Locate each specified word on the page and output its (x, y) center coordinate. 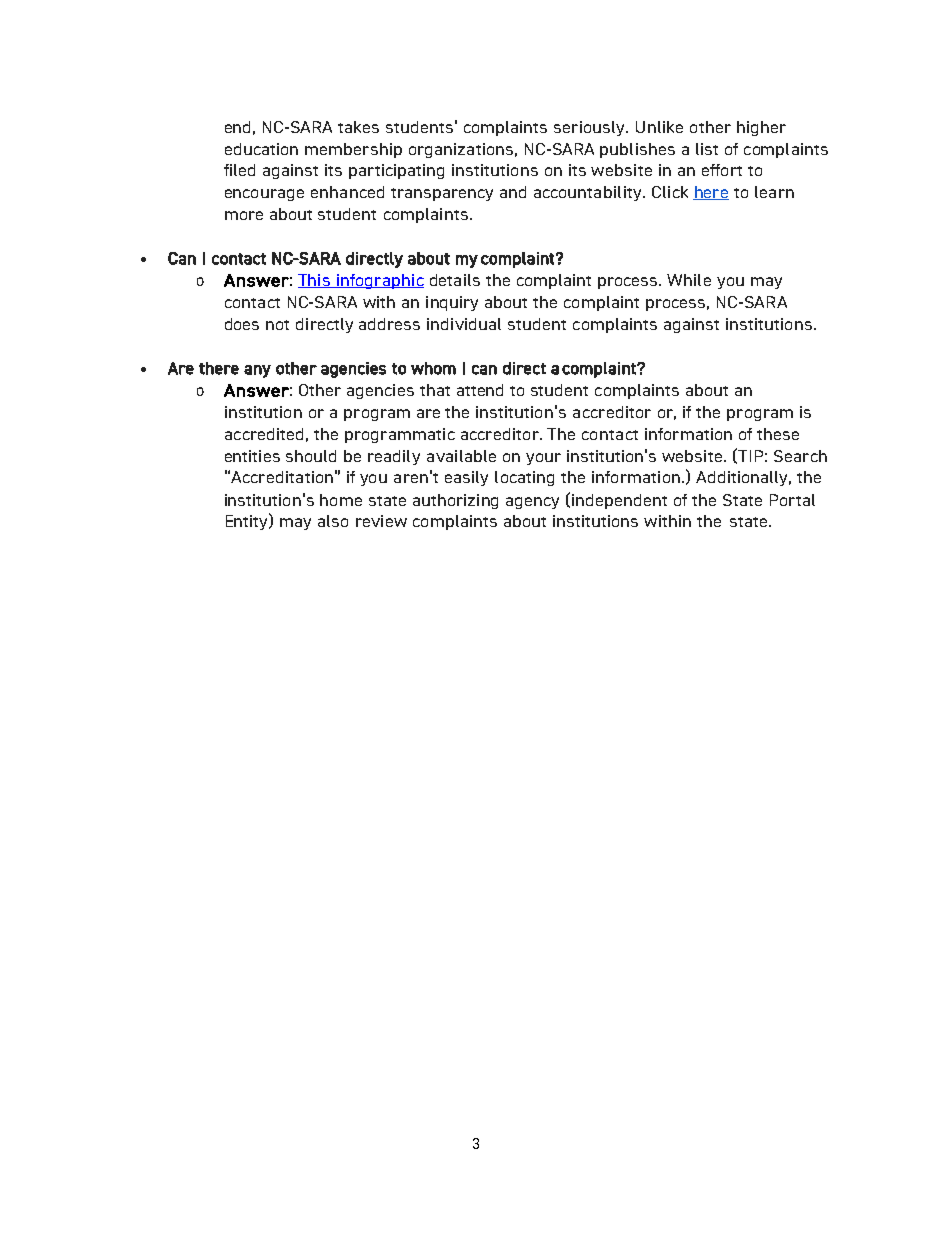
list (707, 149)
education (261, 149)
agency (532, 503)
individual (464, 324)
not (277, 325)
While (689, 280)
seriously (590, 128)
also (333, 521)
